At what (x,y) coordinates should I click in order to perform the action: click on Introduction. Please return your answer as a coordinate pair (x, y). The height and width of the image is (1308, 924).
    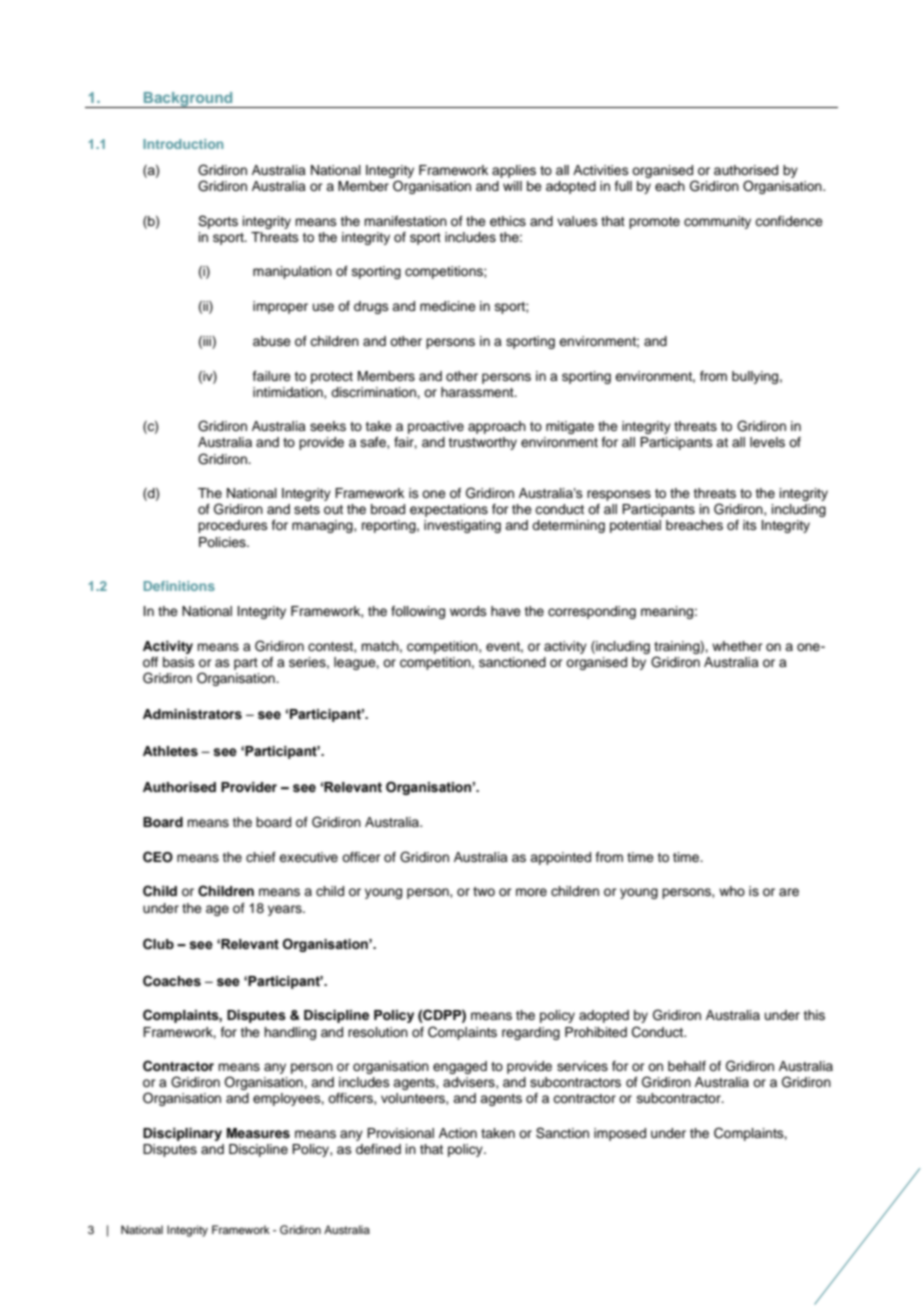
    Looking at the image, I should click on (183, 144).
